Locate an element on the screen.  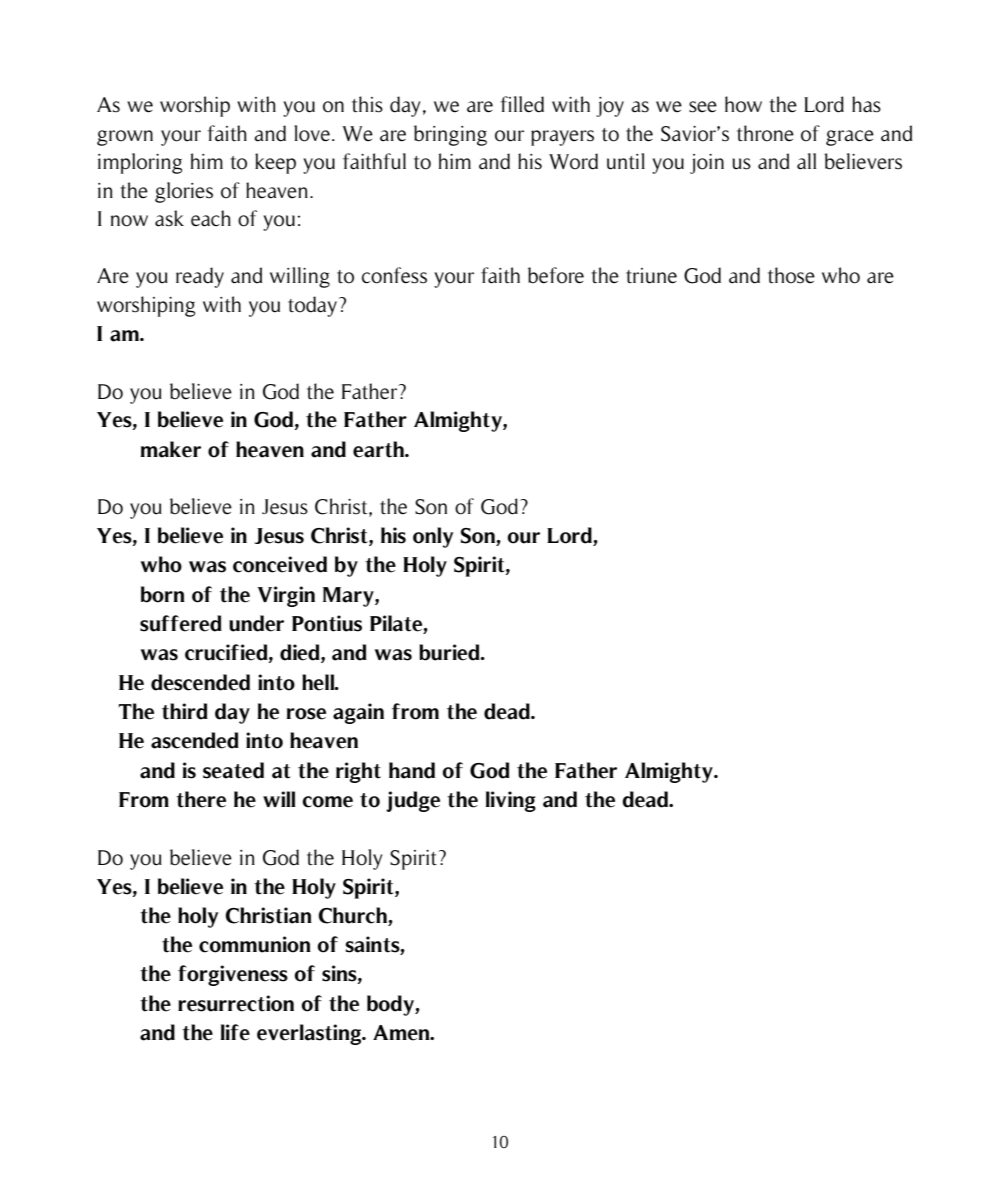
resurrection is located at coordinates (236, 1003).
